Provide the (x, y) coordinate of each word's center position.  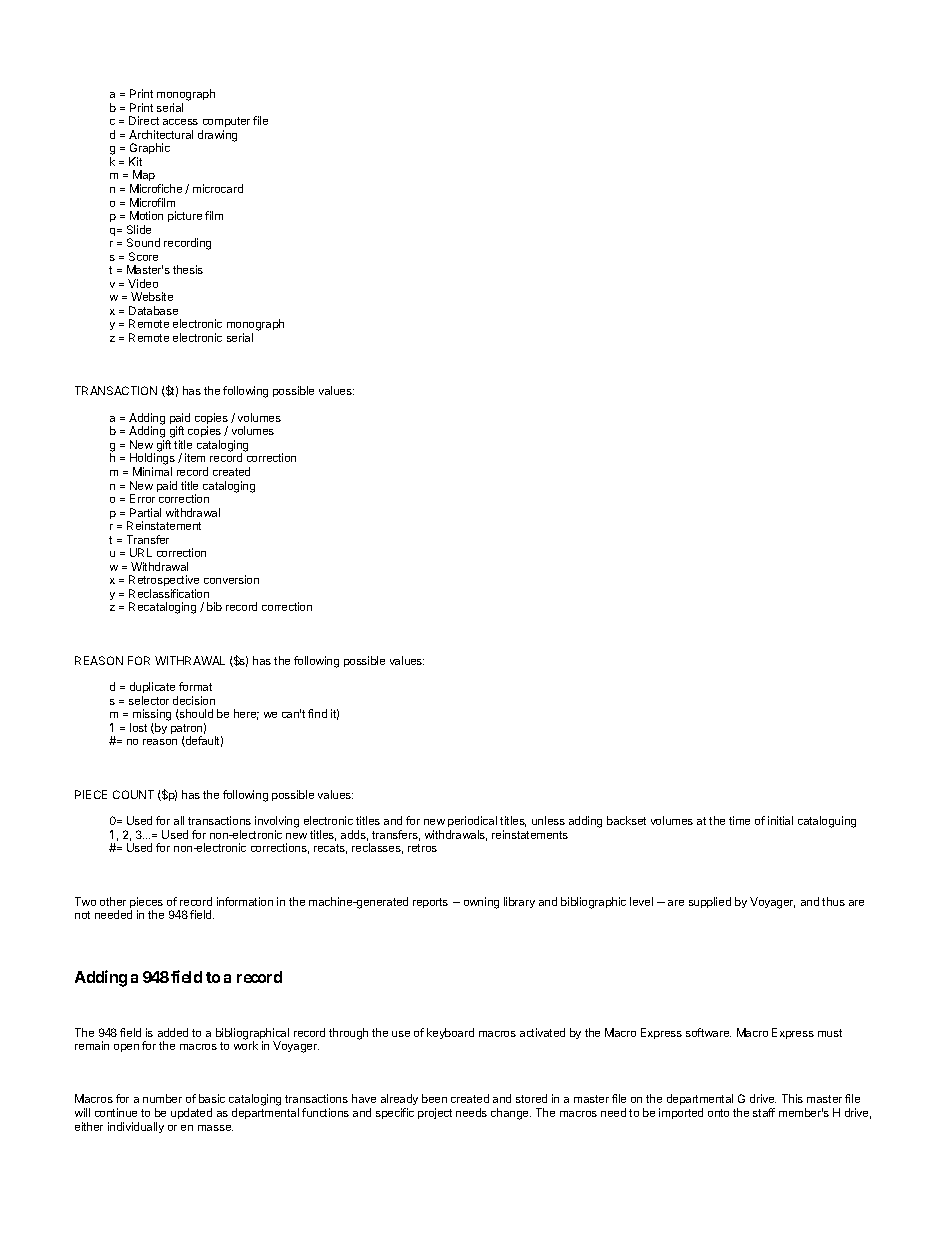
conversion (231, 579)
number (162, 1098)
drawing (217, 136)
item (195, 457)
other (113, 901)
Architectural (161, 134)
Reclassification (169, 593)
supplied (710, 902)
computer (226, 124)
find (317, 713)
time (739, 820)
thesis (188, 269)
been (434, 1098)
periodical (472, 823)
